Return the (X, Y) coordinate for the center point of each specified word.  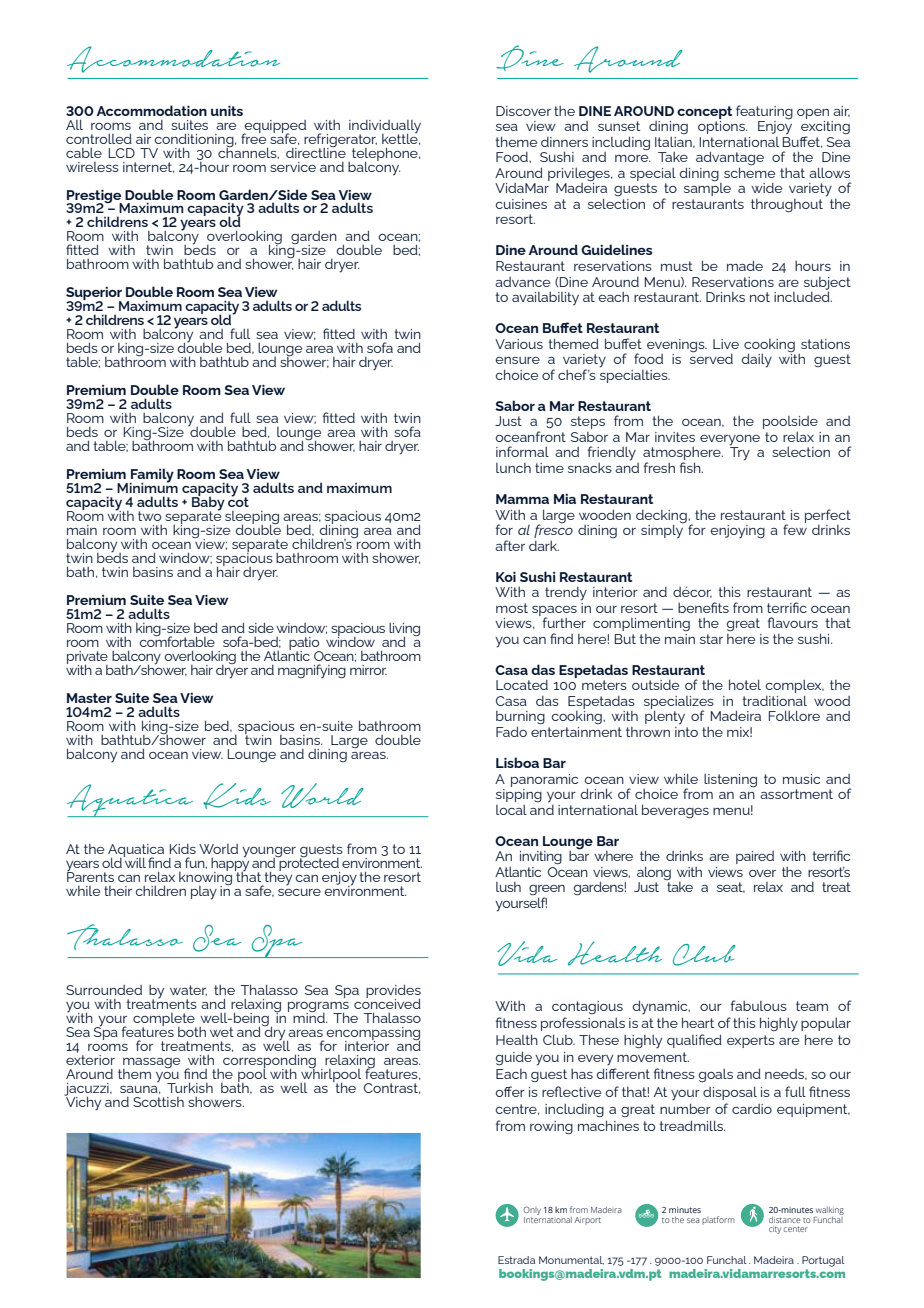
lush (508, 887)
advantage (730, 159)
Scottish (158, 1102)
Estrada (516, 1260)
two (149, 516)
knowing (205, 878)
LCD (122, 153)
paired (755, 857)
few (795, 528)
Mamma (522, 499)
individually (385, 127)
